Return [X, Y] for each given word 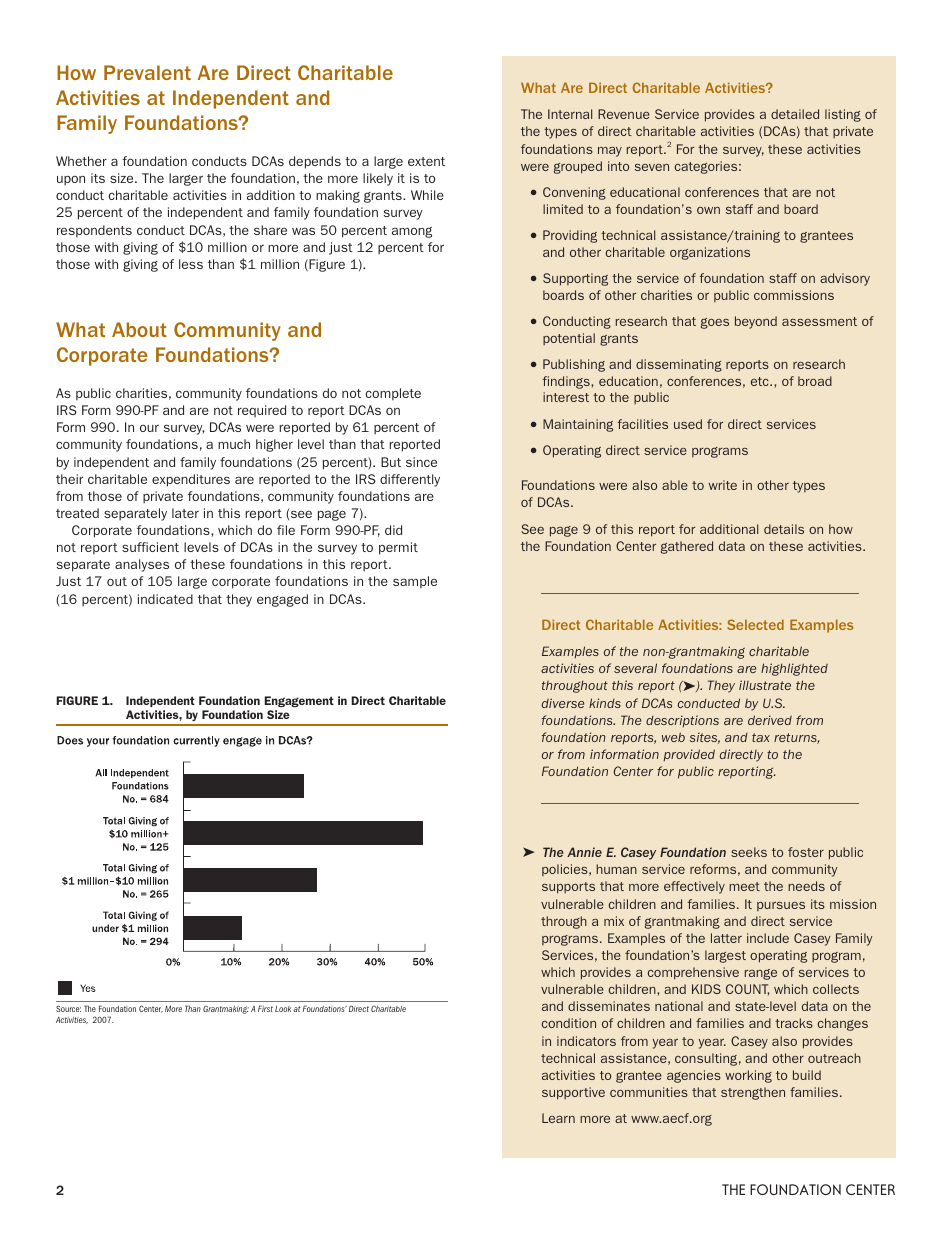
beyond [756, 322]
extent [426, 161]
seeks [749, 852]
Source [68, 1008]
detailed [795, 114]
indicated [165, 599]
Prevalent [147, 72]
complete [393, 394]
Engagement [299, 701]
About [139, 329]
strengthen [753, 1093]
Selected [755, 624]
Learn [558, 1118]
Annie [584, 852]
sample [415, 582]
